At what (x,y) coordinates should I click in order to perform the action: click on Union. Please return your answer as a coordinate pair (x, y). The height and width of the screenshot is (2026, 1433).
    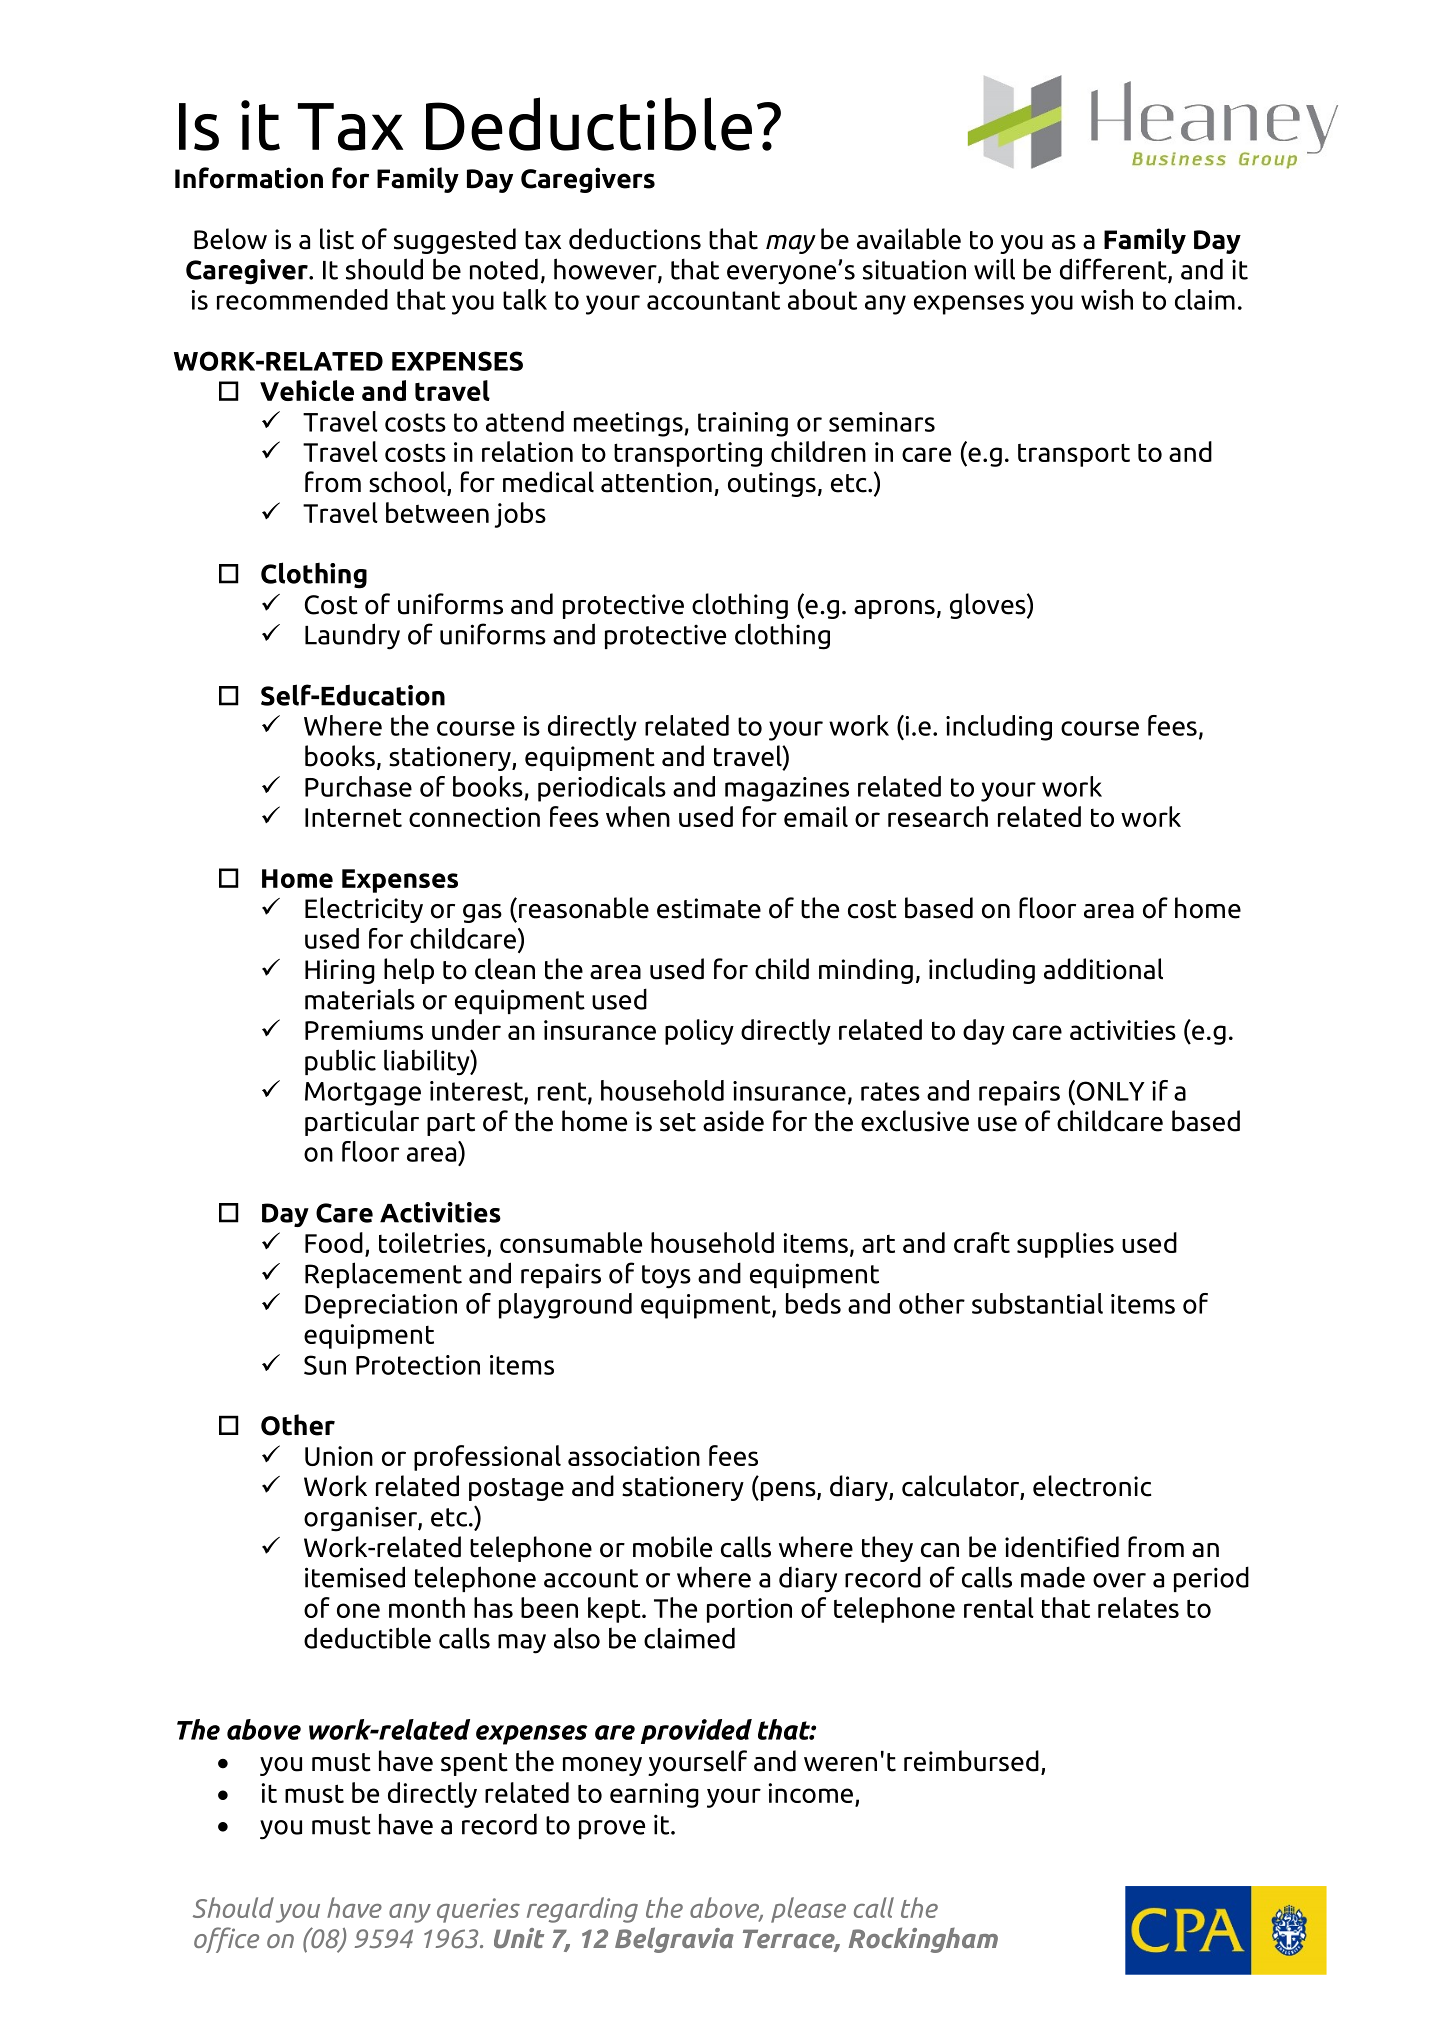
    Looking at the image, I should click on (339, 1456).
